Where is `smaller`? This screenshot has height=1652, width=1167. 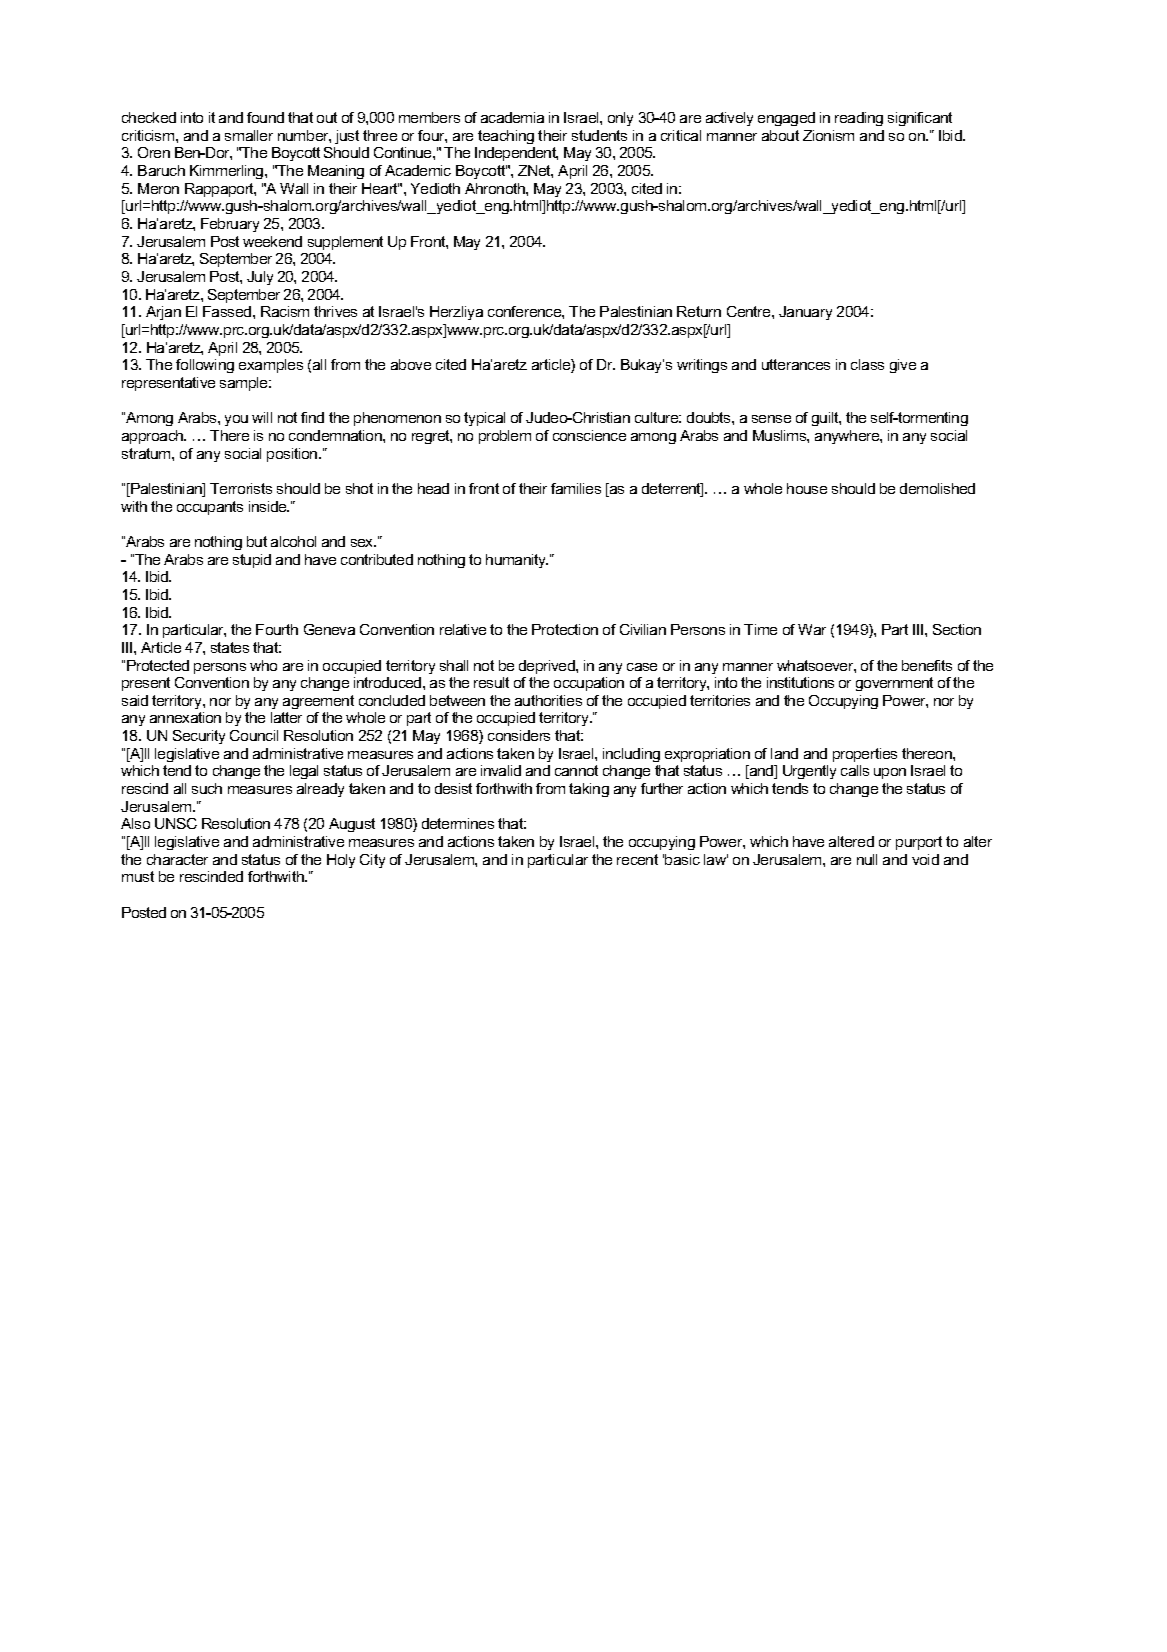
smaller is located at coordinates (249, 135).
